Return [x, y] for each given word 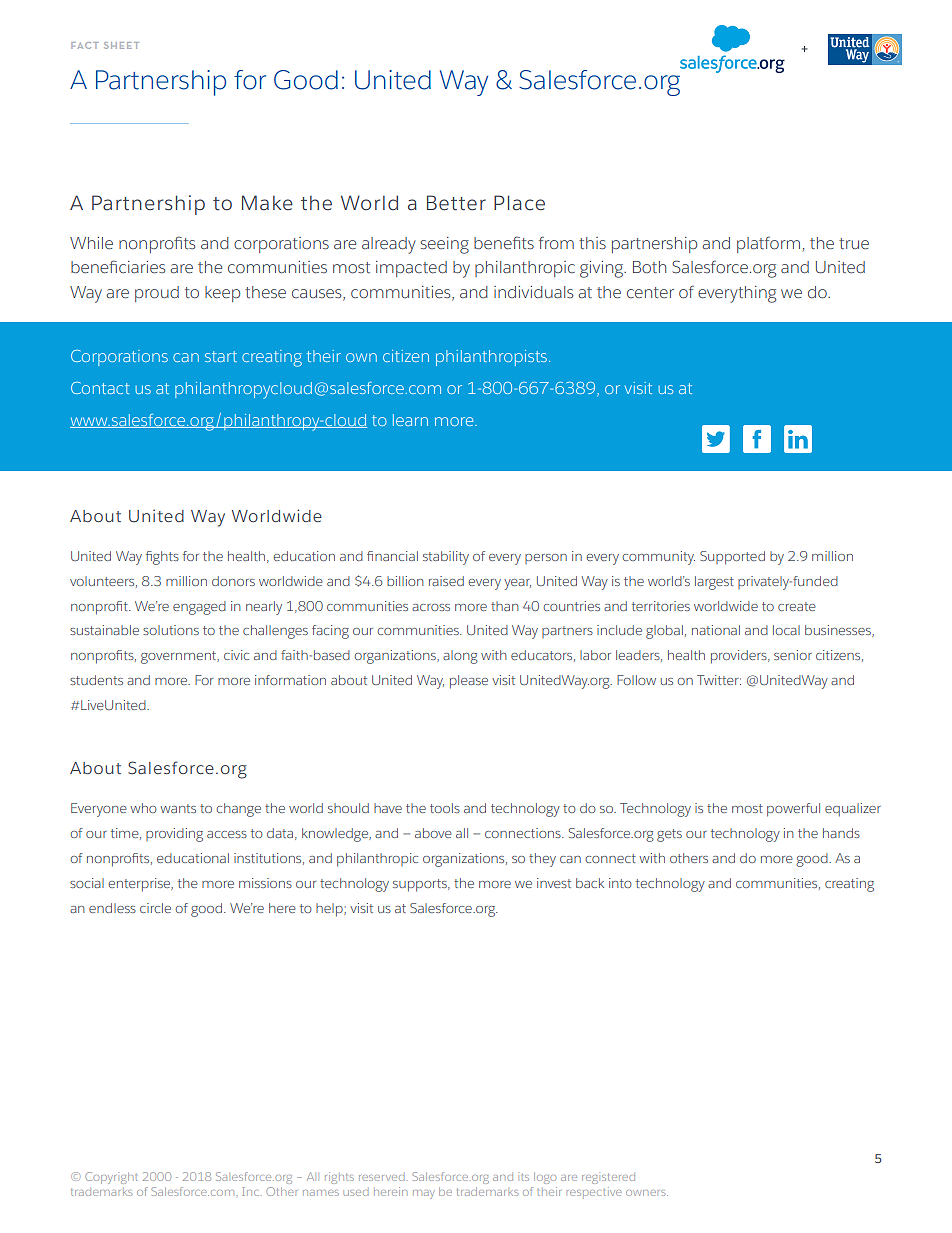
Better [456, 203]
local [786, 630]
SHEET [121, 45]
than [505, 606]
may [424, 1194]
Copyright [111, 1178]
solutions [171, 630]
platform [768, 244]
